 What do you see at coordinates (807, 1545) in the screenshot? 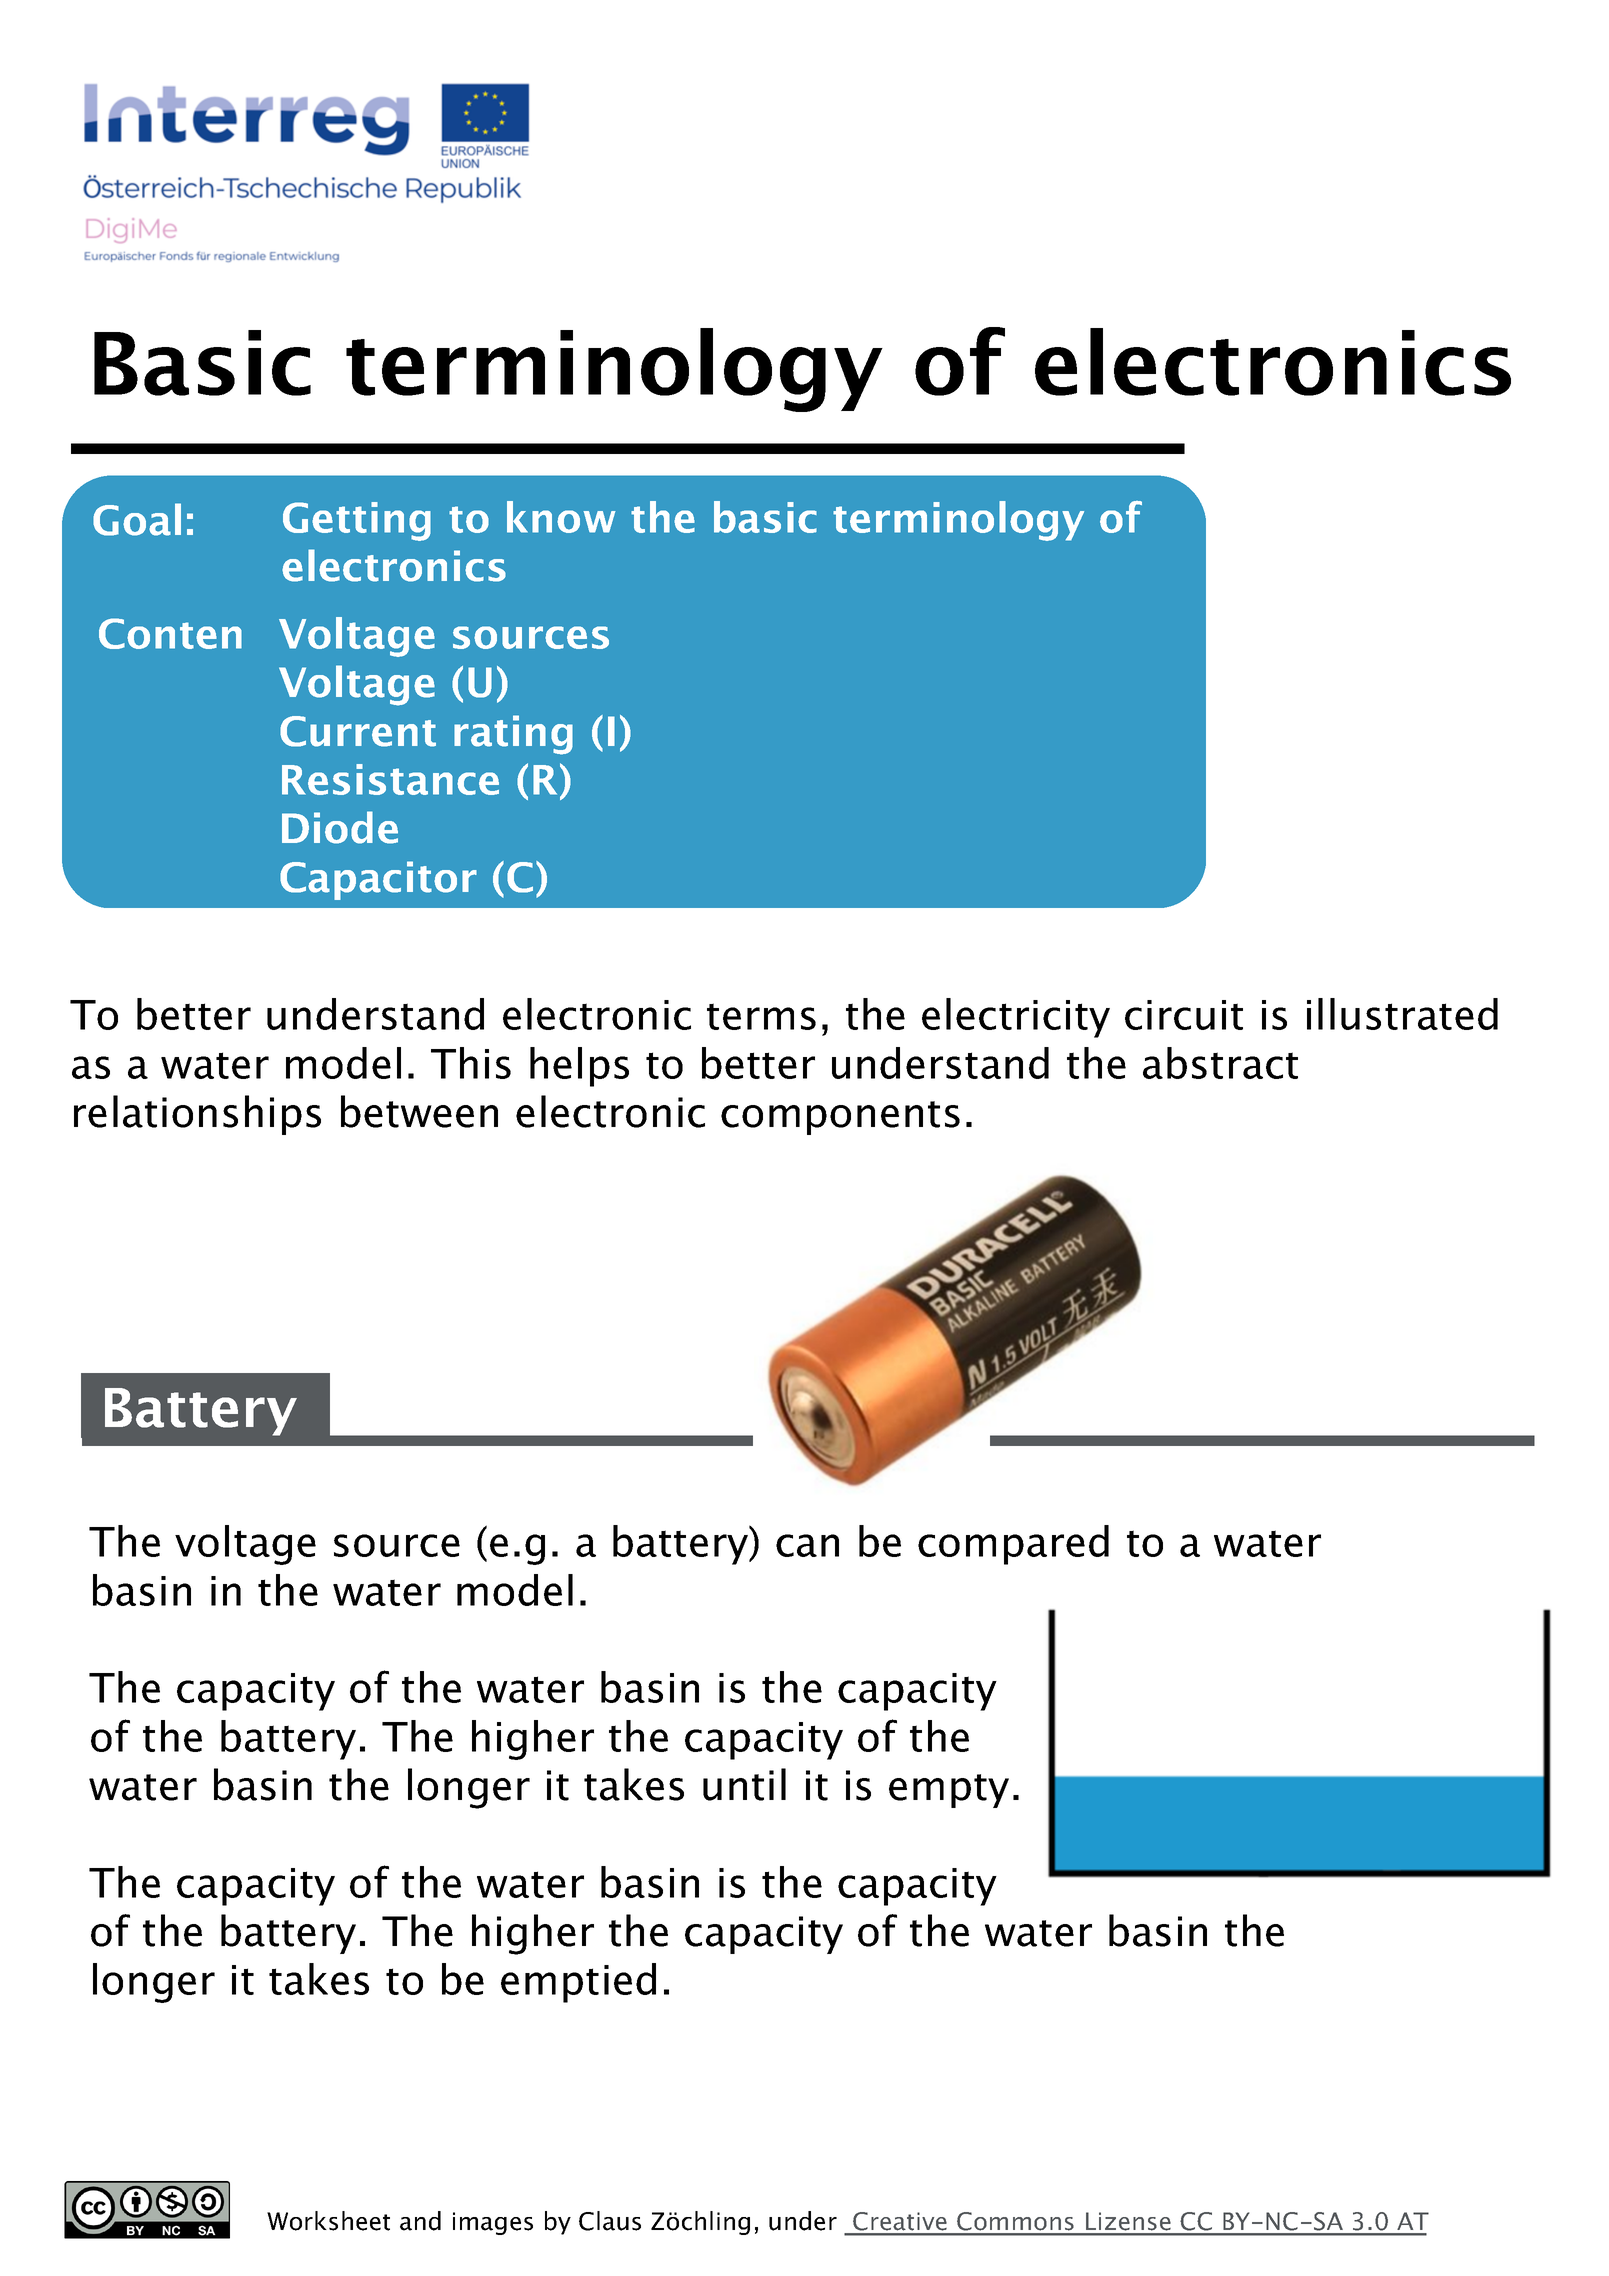
I see `can` at bounding box center [807, 1545].
